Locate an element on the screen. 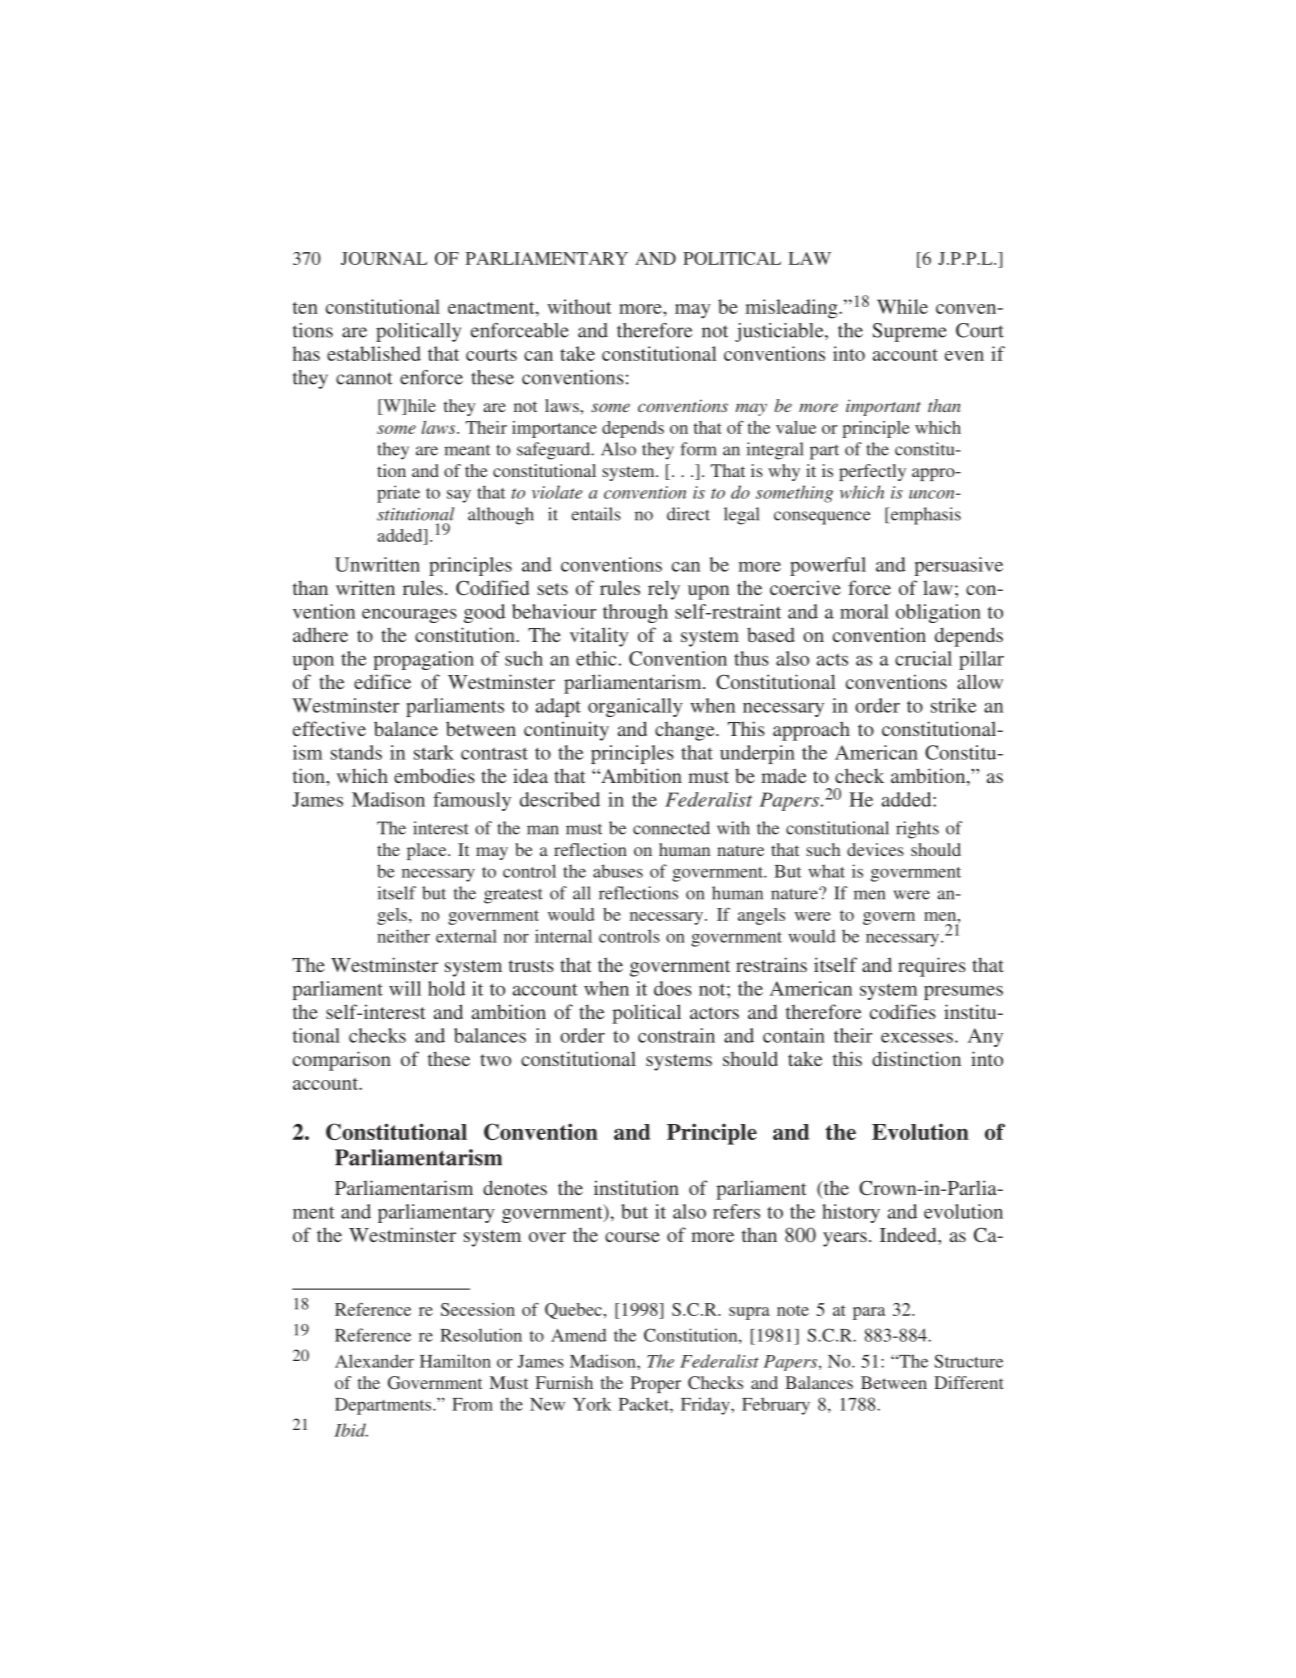 This screenshot has width=1296, height=1678. constrain is located at coordinates (676, 1035).
